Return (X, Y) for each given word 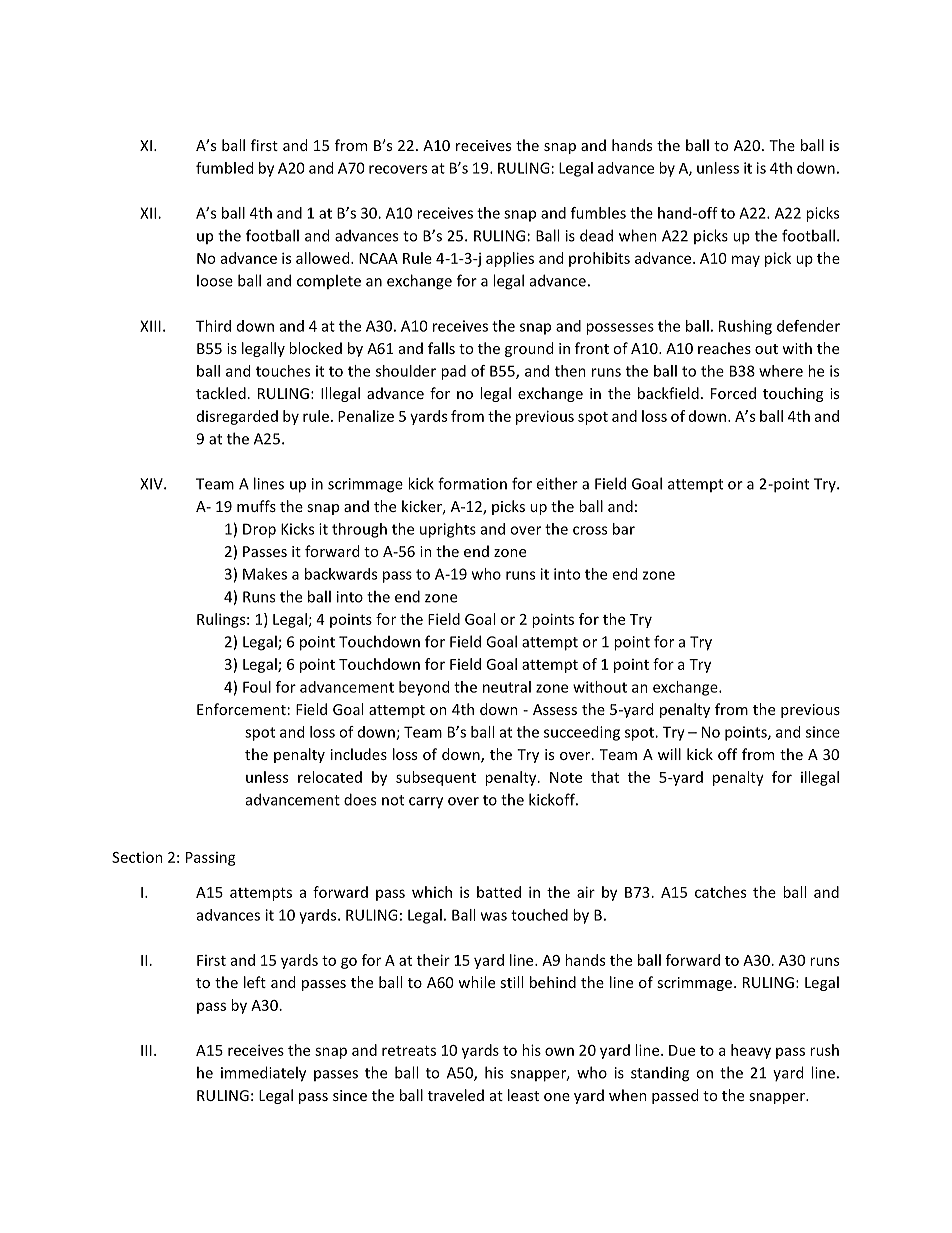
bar (624, 529)
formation (472, 483)
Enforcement (241, 709)
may (746, 261)
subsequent (436, 778)
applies (510, 259)
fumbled (224, 168)
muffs (256, 506)
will (669, 754)
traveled (456, 1095)
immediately (263, 1074)
